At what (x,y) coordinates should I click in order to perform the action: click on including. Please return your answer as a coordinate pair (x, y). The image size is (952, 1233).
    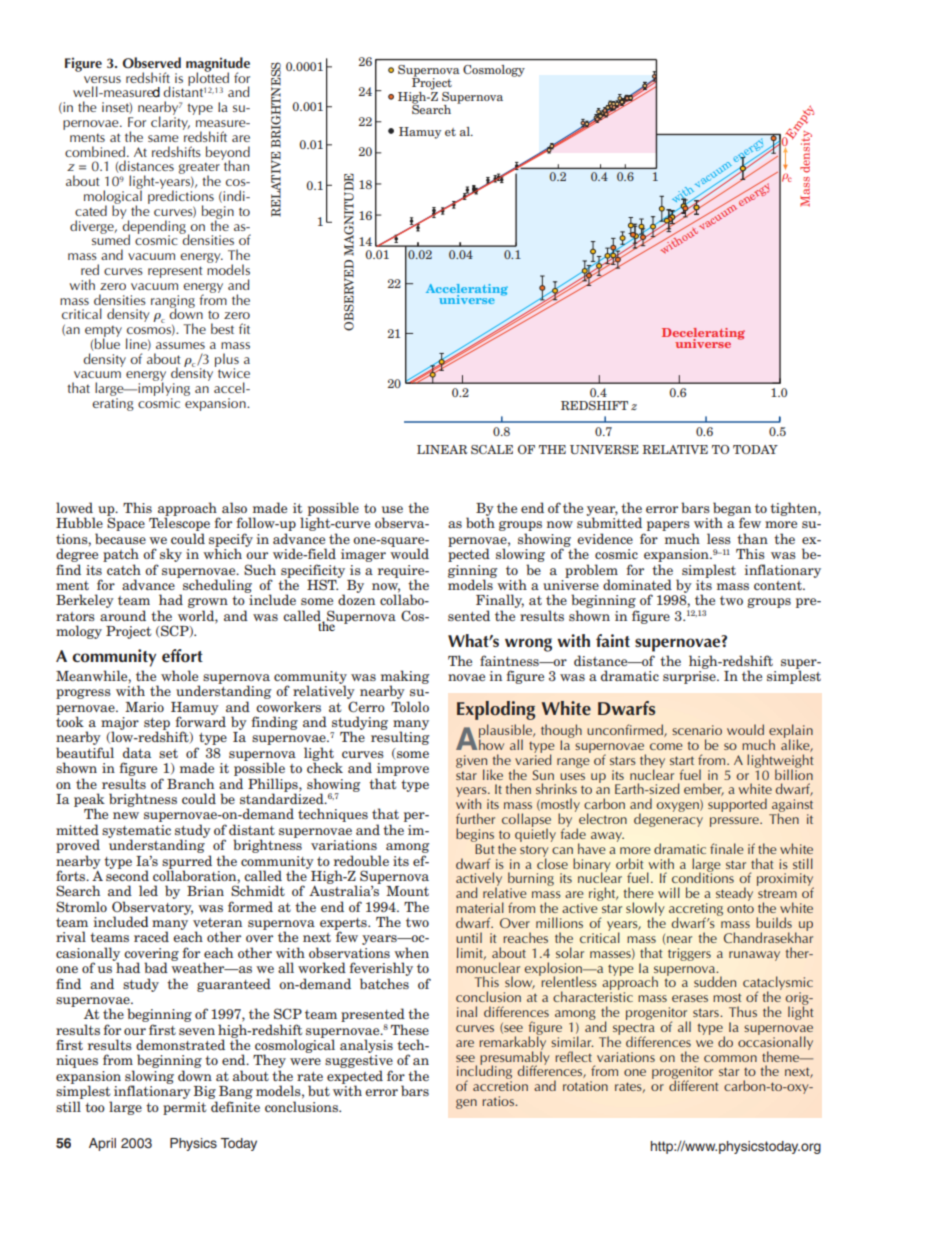
    Looking at the image, I should click on (484, 1073).
